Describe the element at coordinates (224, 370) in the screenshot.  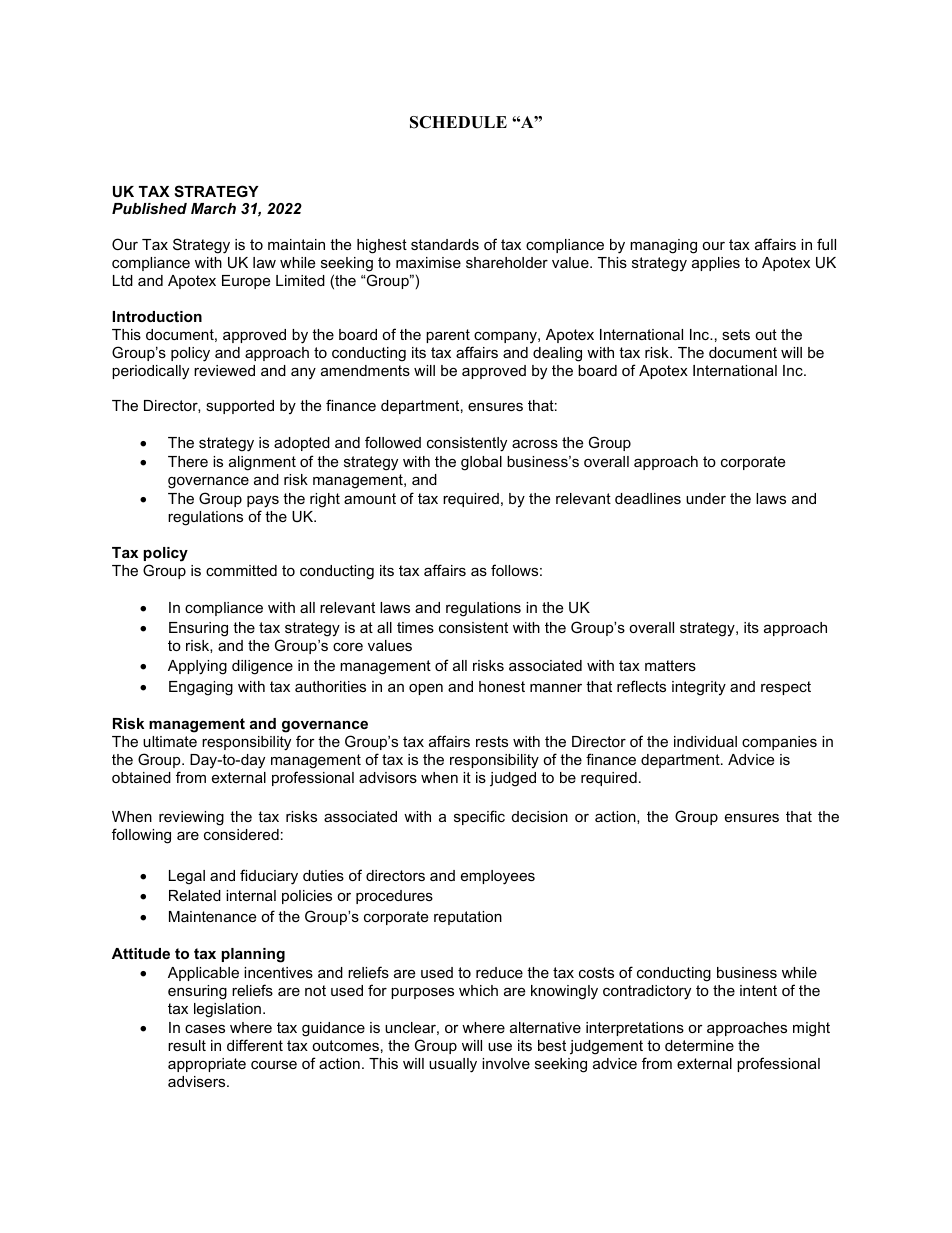
I see `reviewed` at that location.
